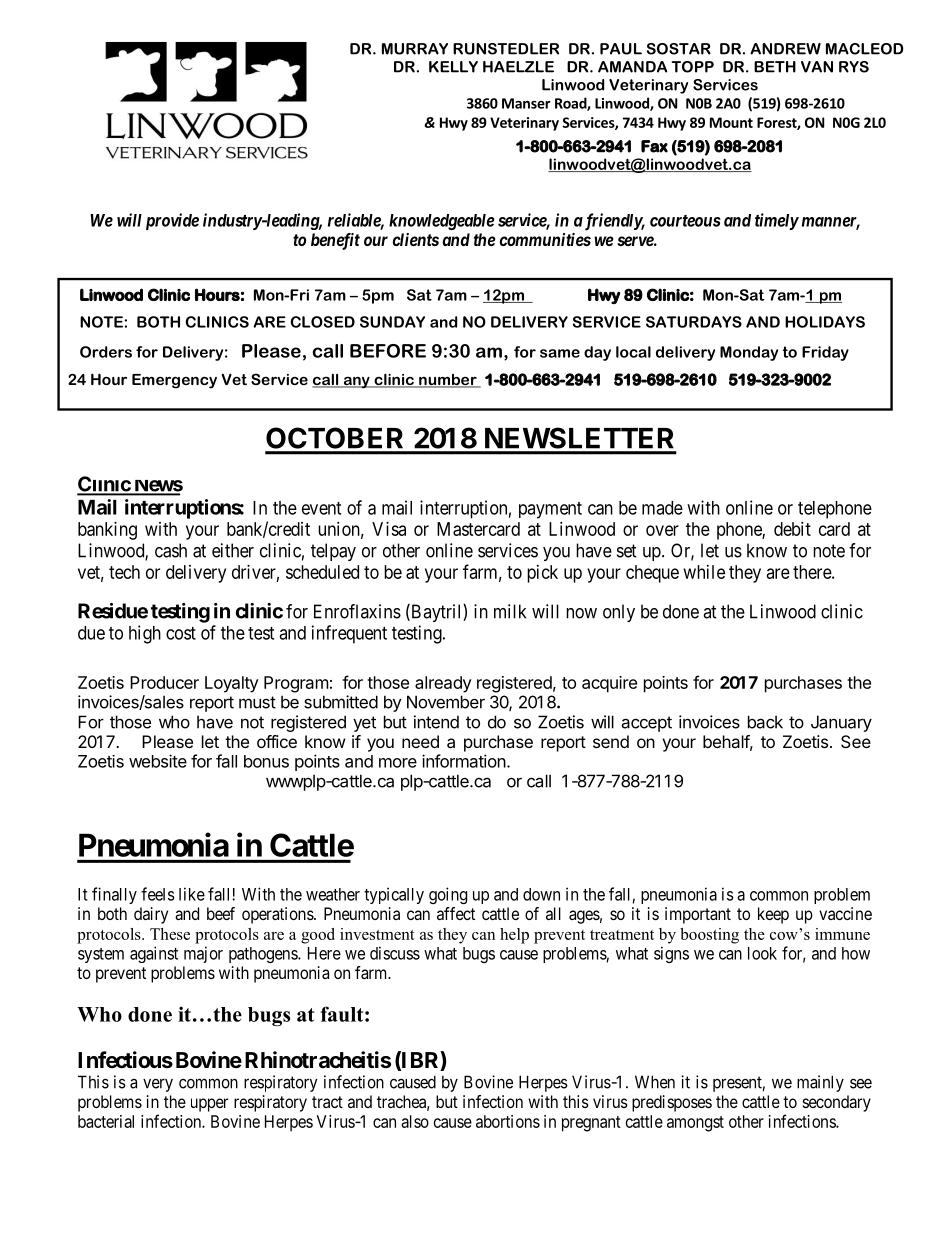 This screenshot has height=1233, width=952. What do you see at coordinates (704, 572) in the screenshot?
I see `while` at bounding box center [704, 572].
